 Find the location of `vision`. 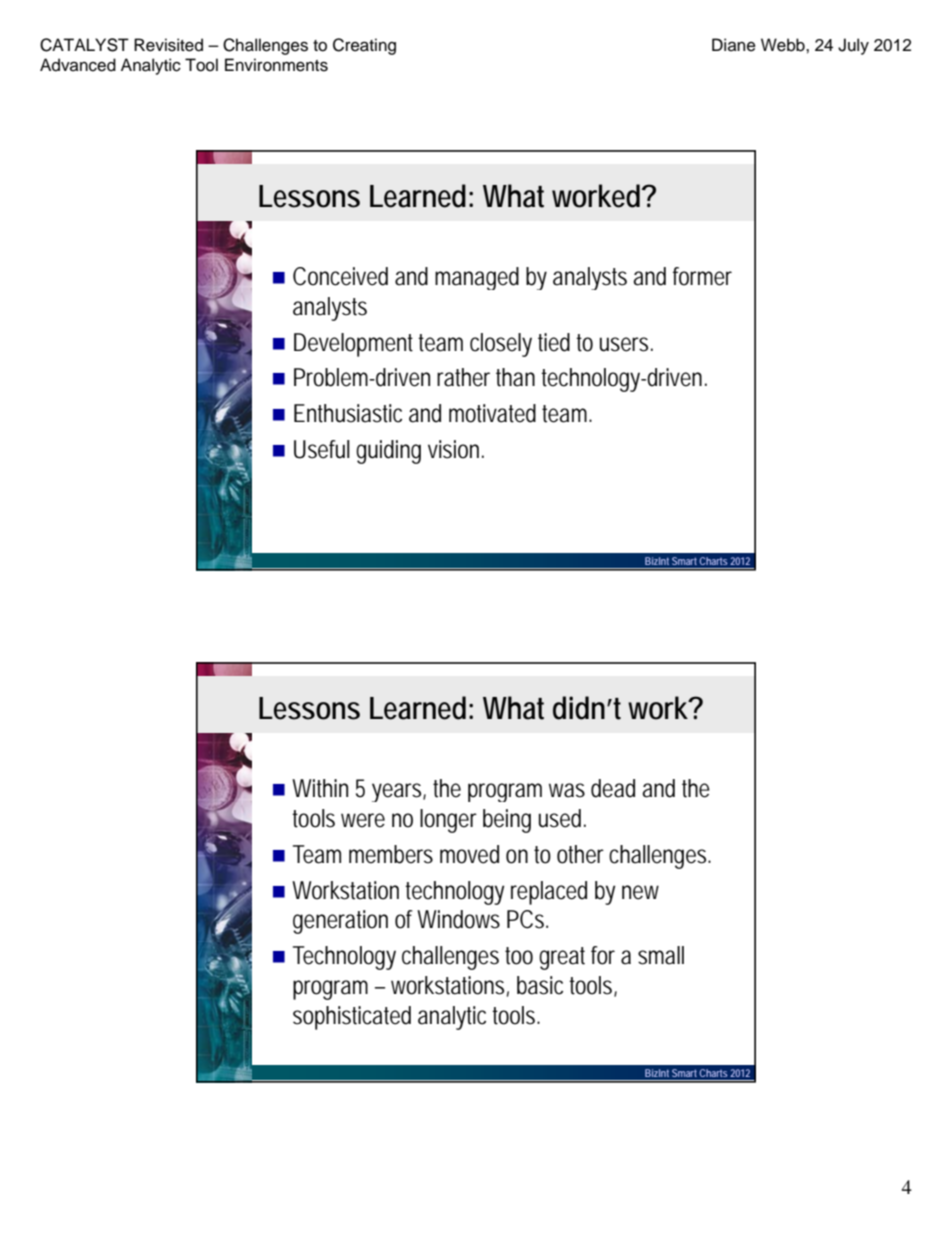

vision is located at coordinates (453, 449).
